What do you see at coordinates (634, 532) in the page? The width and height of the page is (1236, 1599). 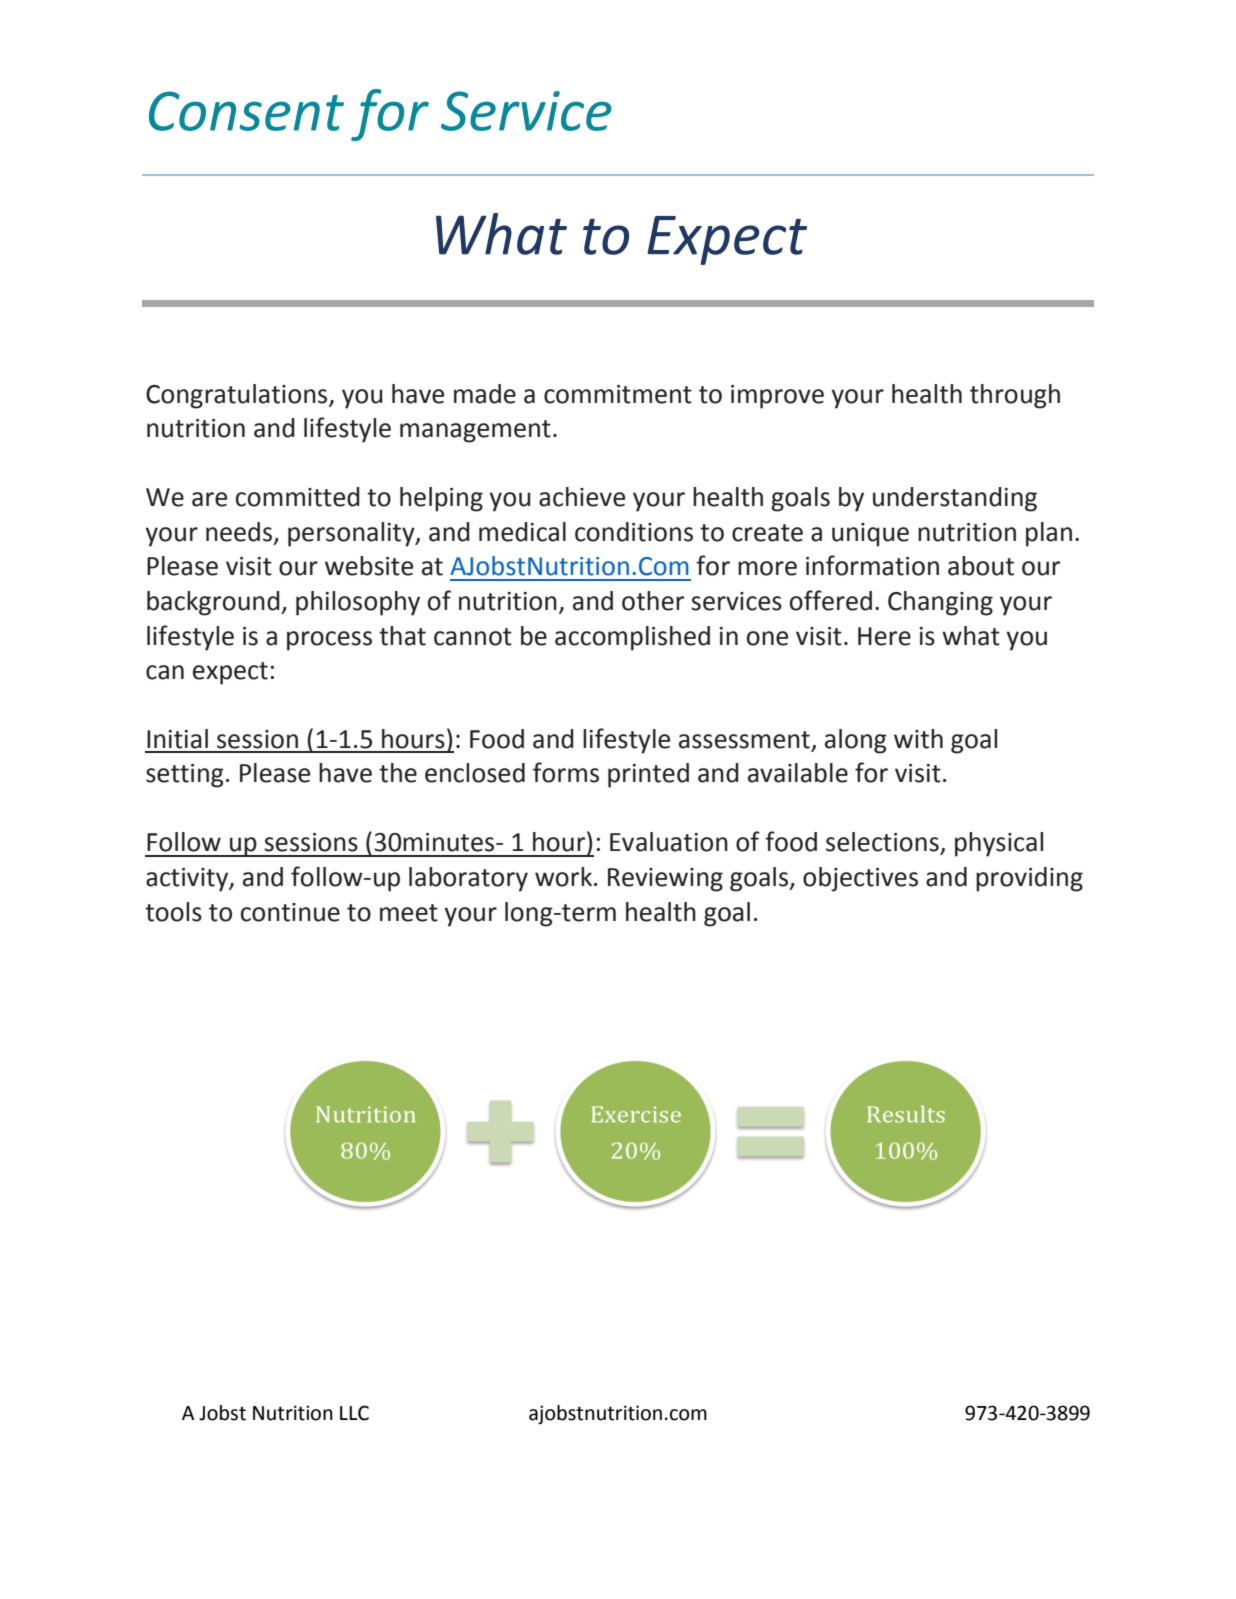 I see `conditions` at bounding box center [634, 532].
